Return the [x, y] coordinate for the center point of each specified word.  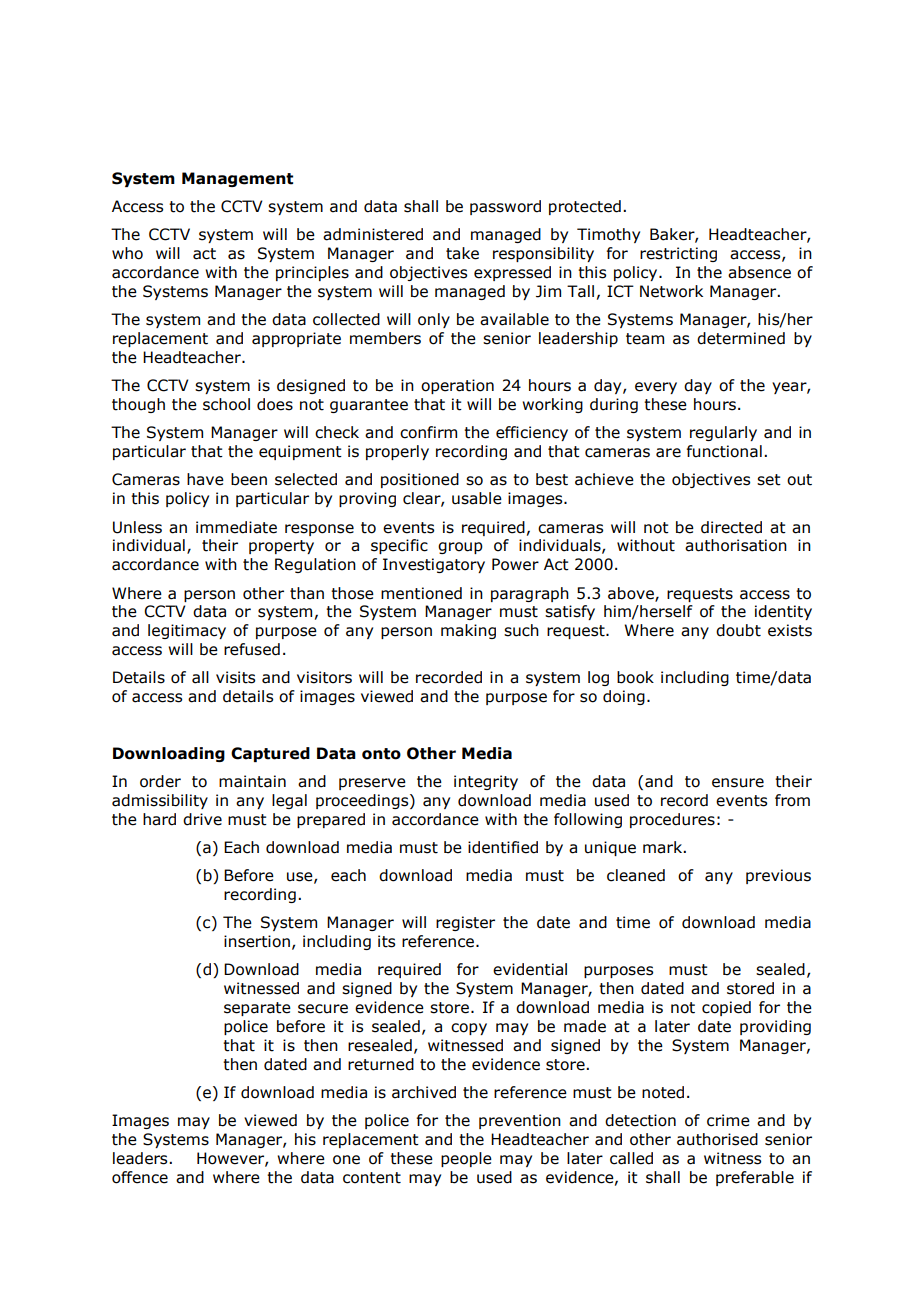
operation [457, 386]
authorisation [736, 545]
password [505, 207]
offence [140, 1177]
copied [726, 1008]
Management [237, 179]
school [226, 404]
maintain [252, 781]
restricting [678, 254]
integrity [486, 782]
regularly [723, 433]
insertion [257, 941]
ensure [738, 783]
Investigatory [434, 565]
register [465, 923]
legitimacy [187, 631]
